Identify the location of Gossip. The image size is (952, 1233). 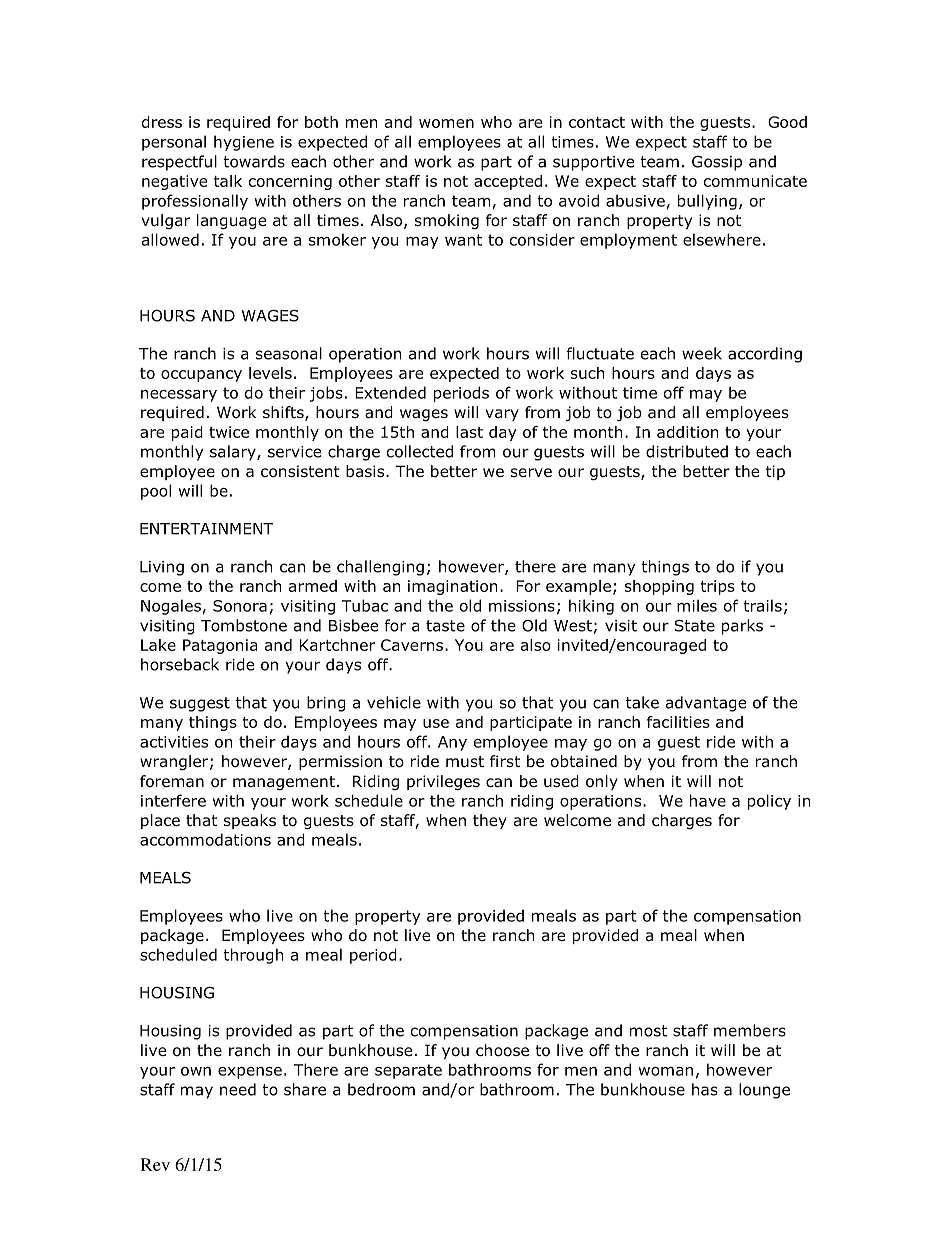
(717, 163).
